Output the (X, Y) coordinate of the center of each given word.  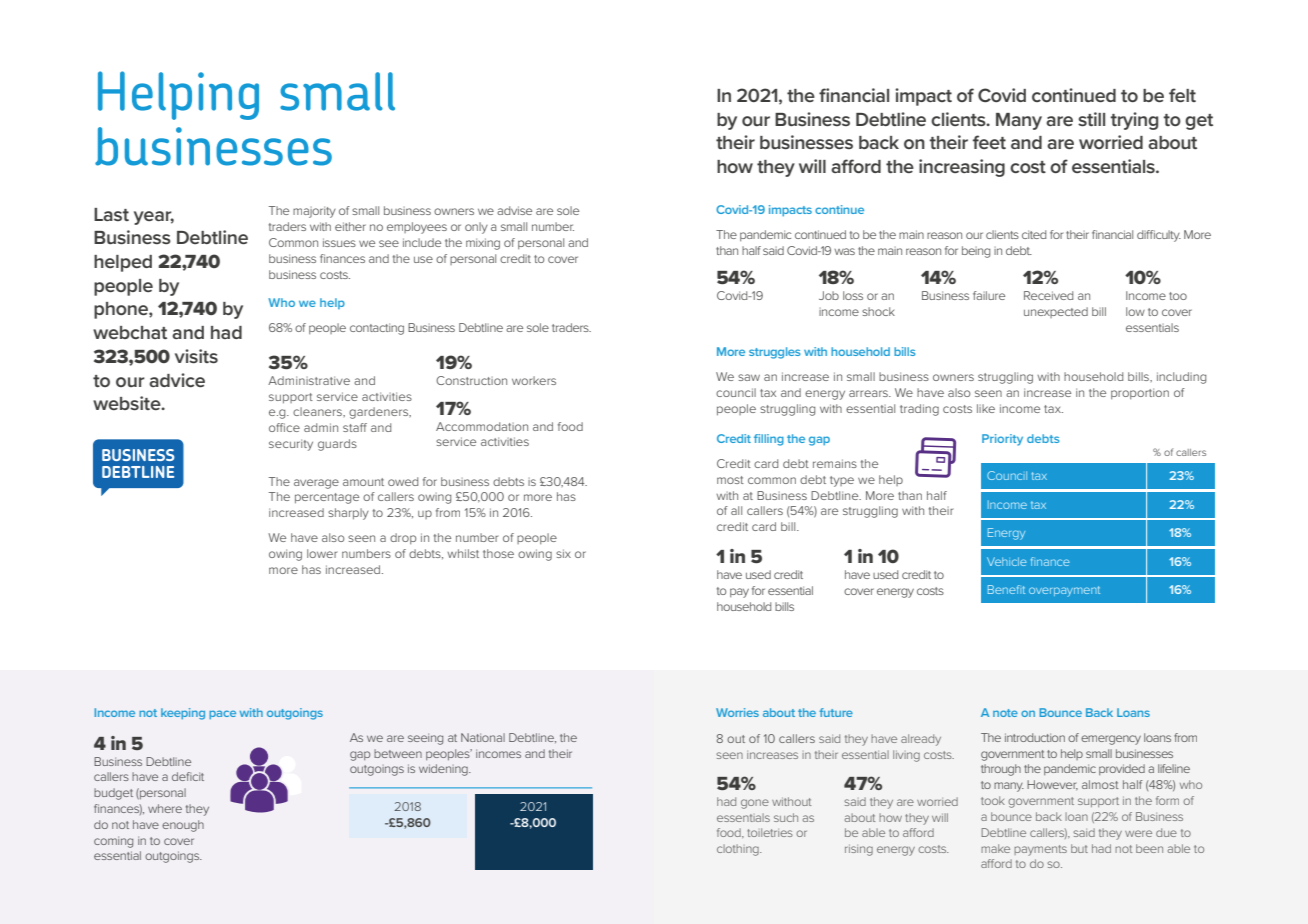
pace (222, 714)
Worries (737, 712)
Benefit (1006, 589)
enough (183, 826)
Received (1048, 295)
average (316, 484)
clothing (739, 850)
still (1091, 119)
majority (314, 212)
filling (769, 440)
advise (514, 210)
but (1079, 848)
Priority (1002, 440)
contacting (377, 329)
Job (829, 295)
